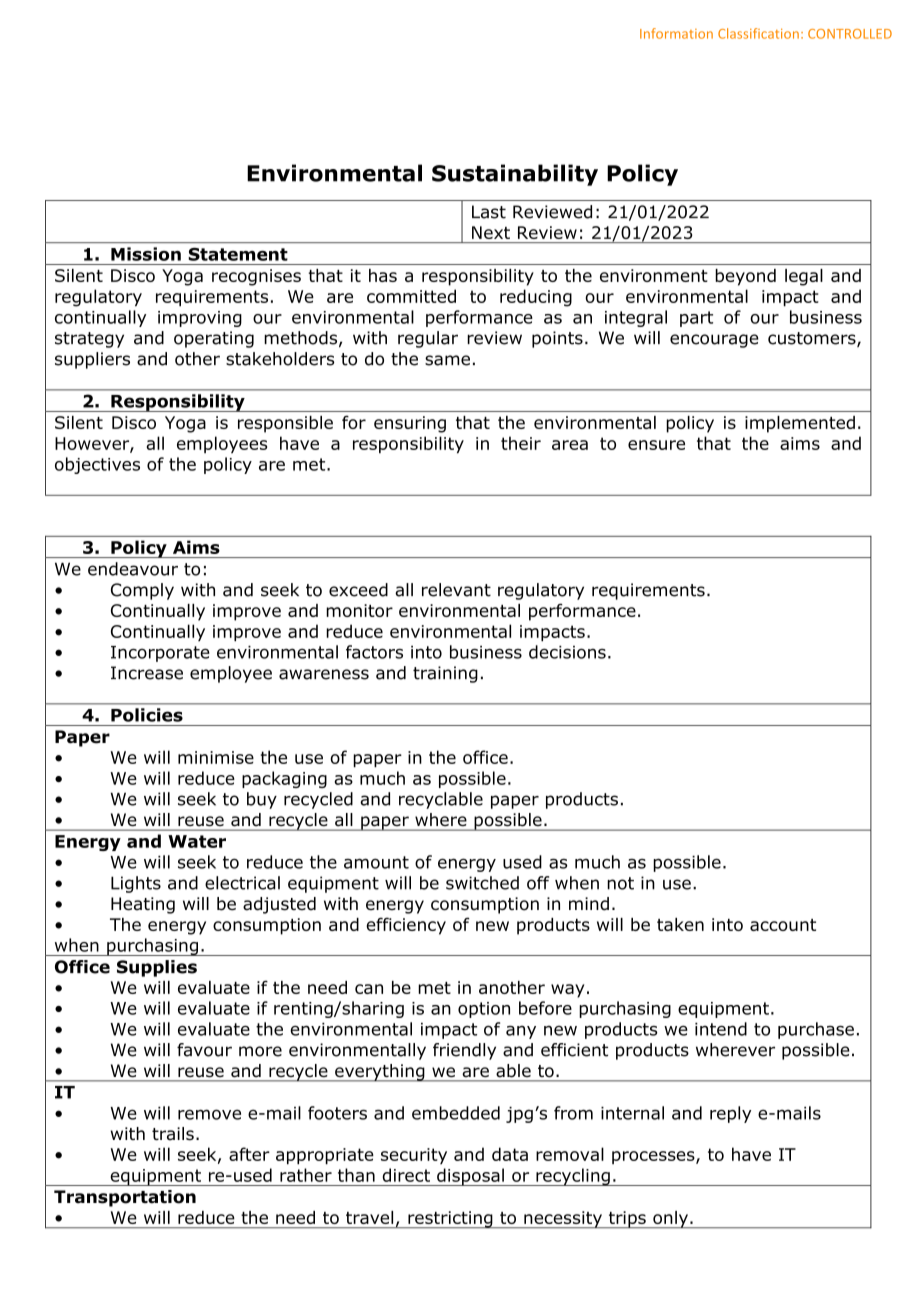 The image size is (924, 1308). Describe the element at coordinates (758, 33) in the screenshot. I see `Classification` at that location.
